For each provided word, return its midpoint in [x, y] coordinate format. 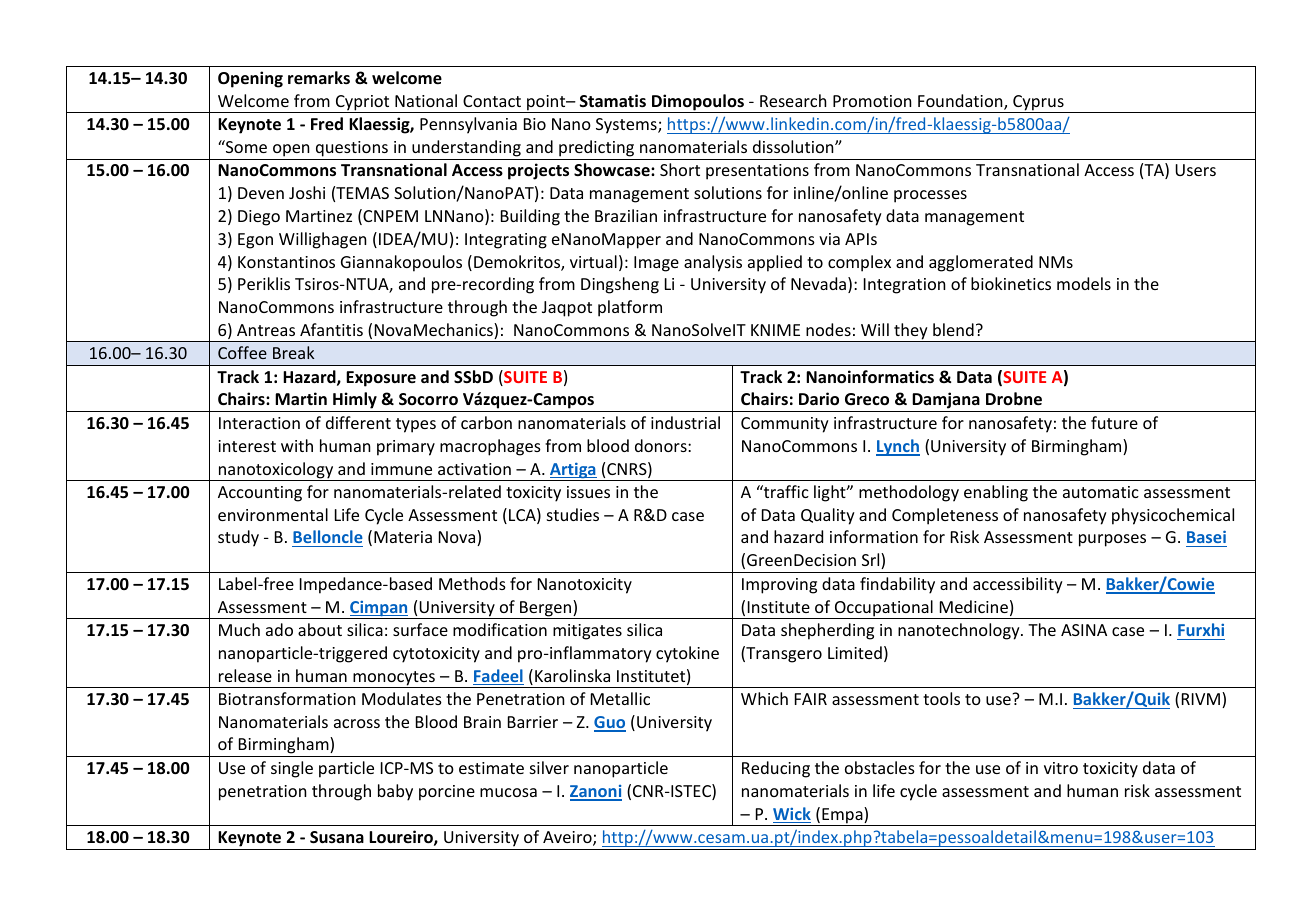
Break [293, 352]
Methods [472, 583]
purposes [1112, 540]
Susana [337, 837]
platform [630, 308]
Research [793, 100]
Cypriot [363, 104]
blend [953, 329]
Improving [779, 586]
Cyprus [1038, 104]
